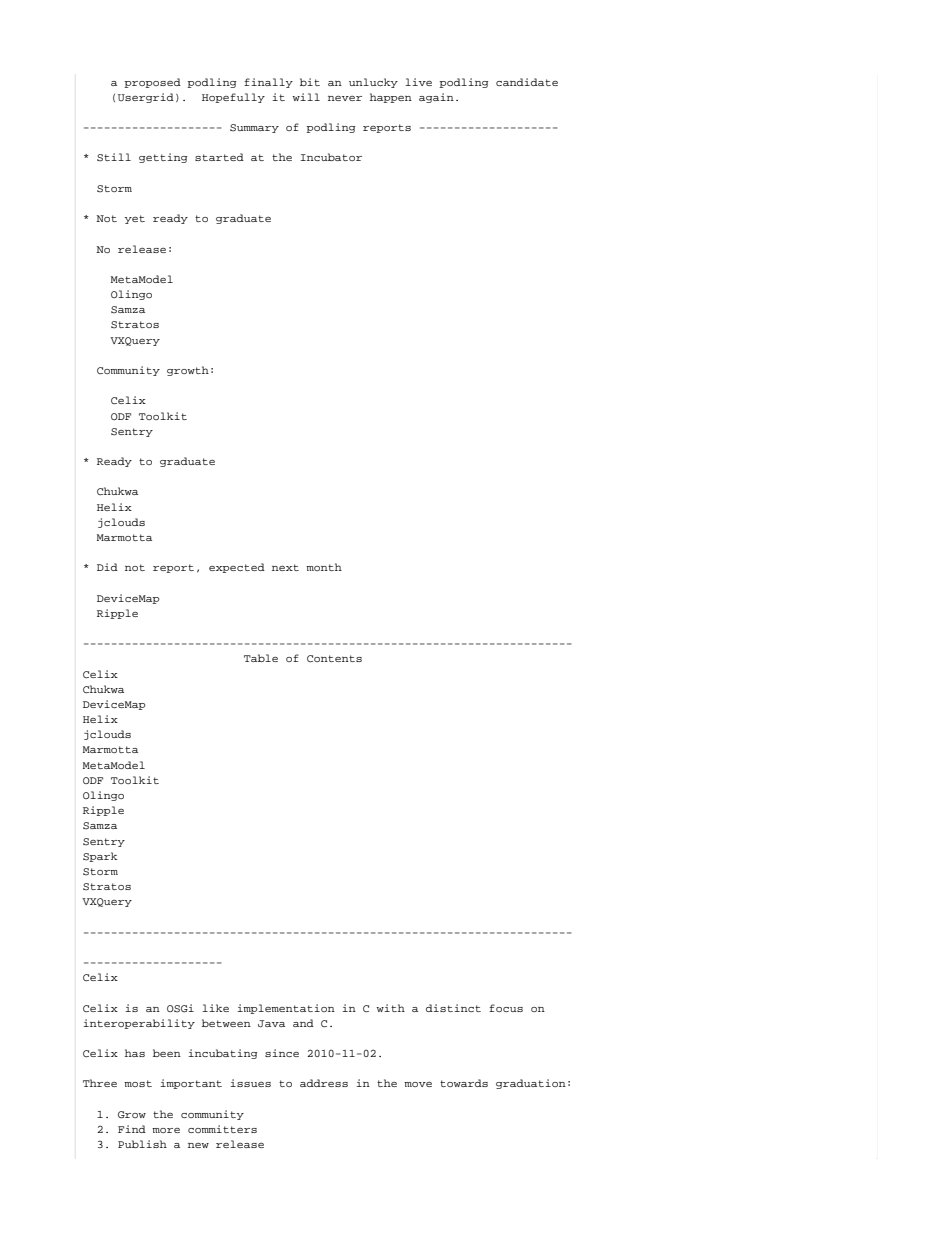 The height and width of the image is (1233, 952). What do you see at coordinates (237, 568) in the image?
I see `expected` at bounding box center [237, 568].
